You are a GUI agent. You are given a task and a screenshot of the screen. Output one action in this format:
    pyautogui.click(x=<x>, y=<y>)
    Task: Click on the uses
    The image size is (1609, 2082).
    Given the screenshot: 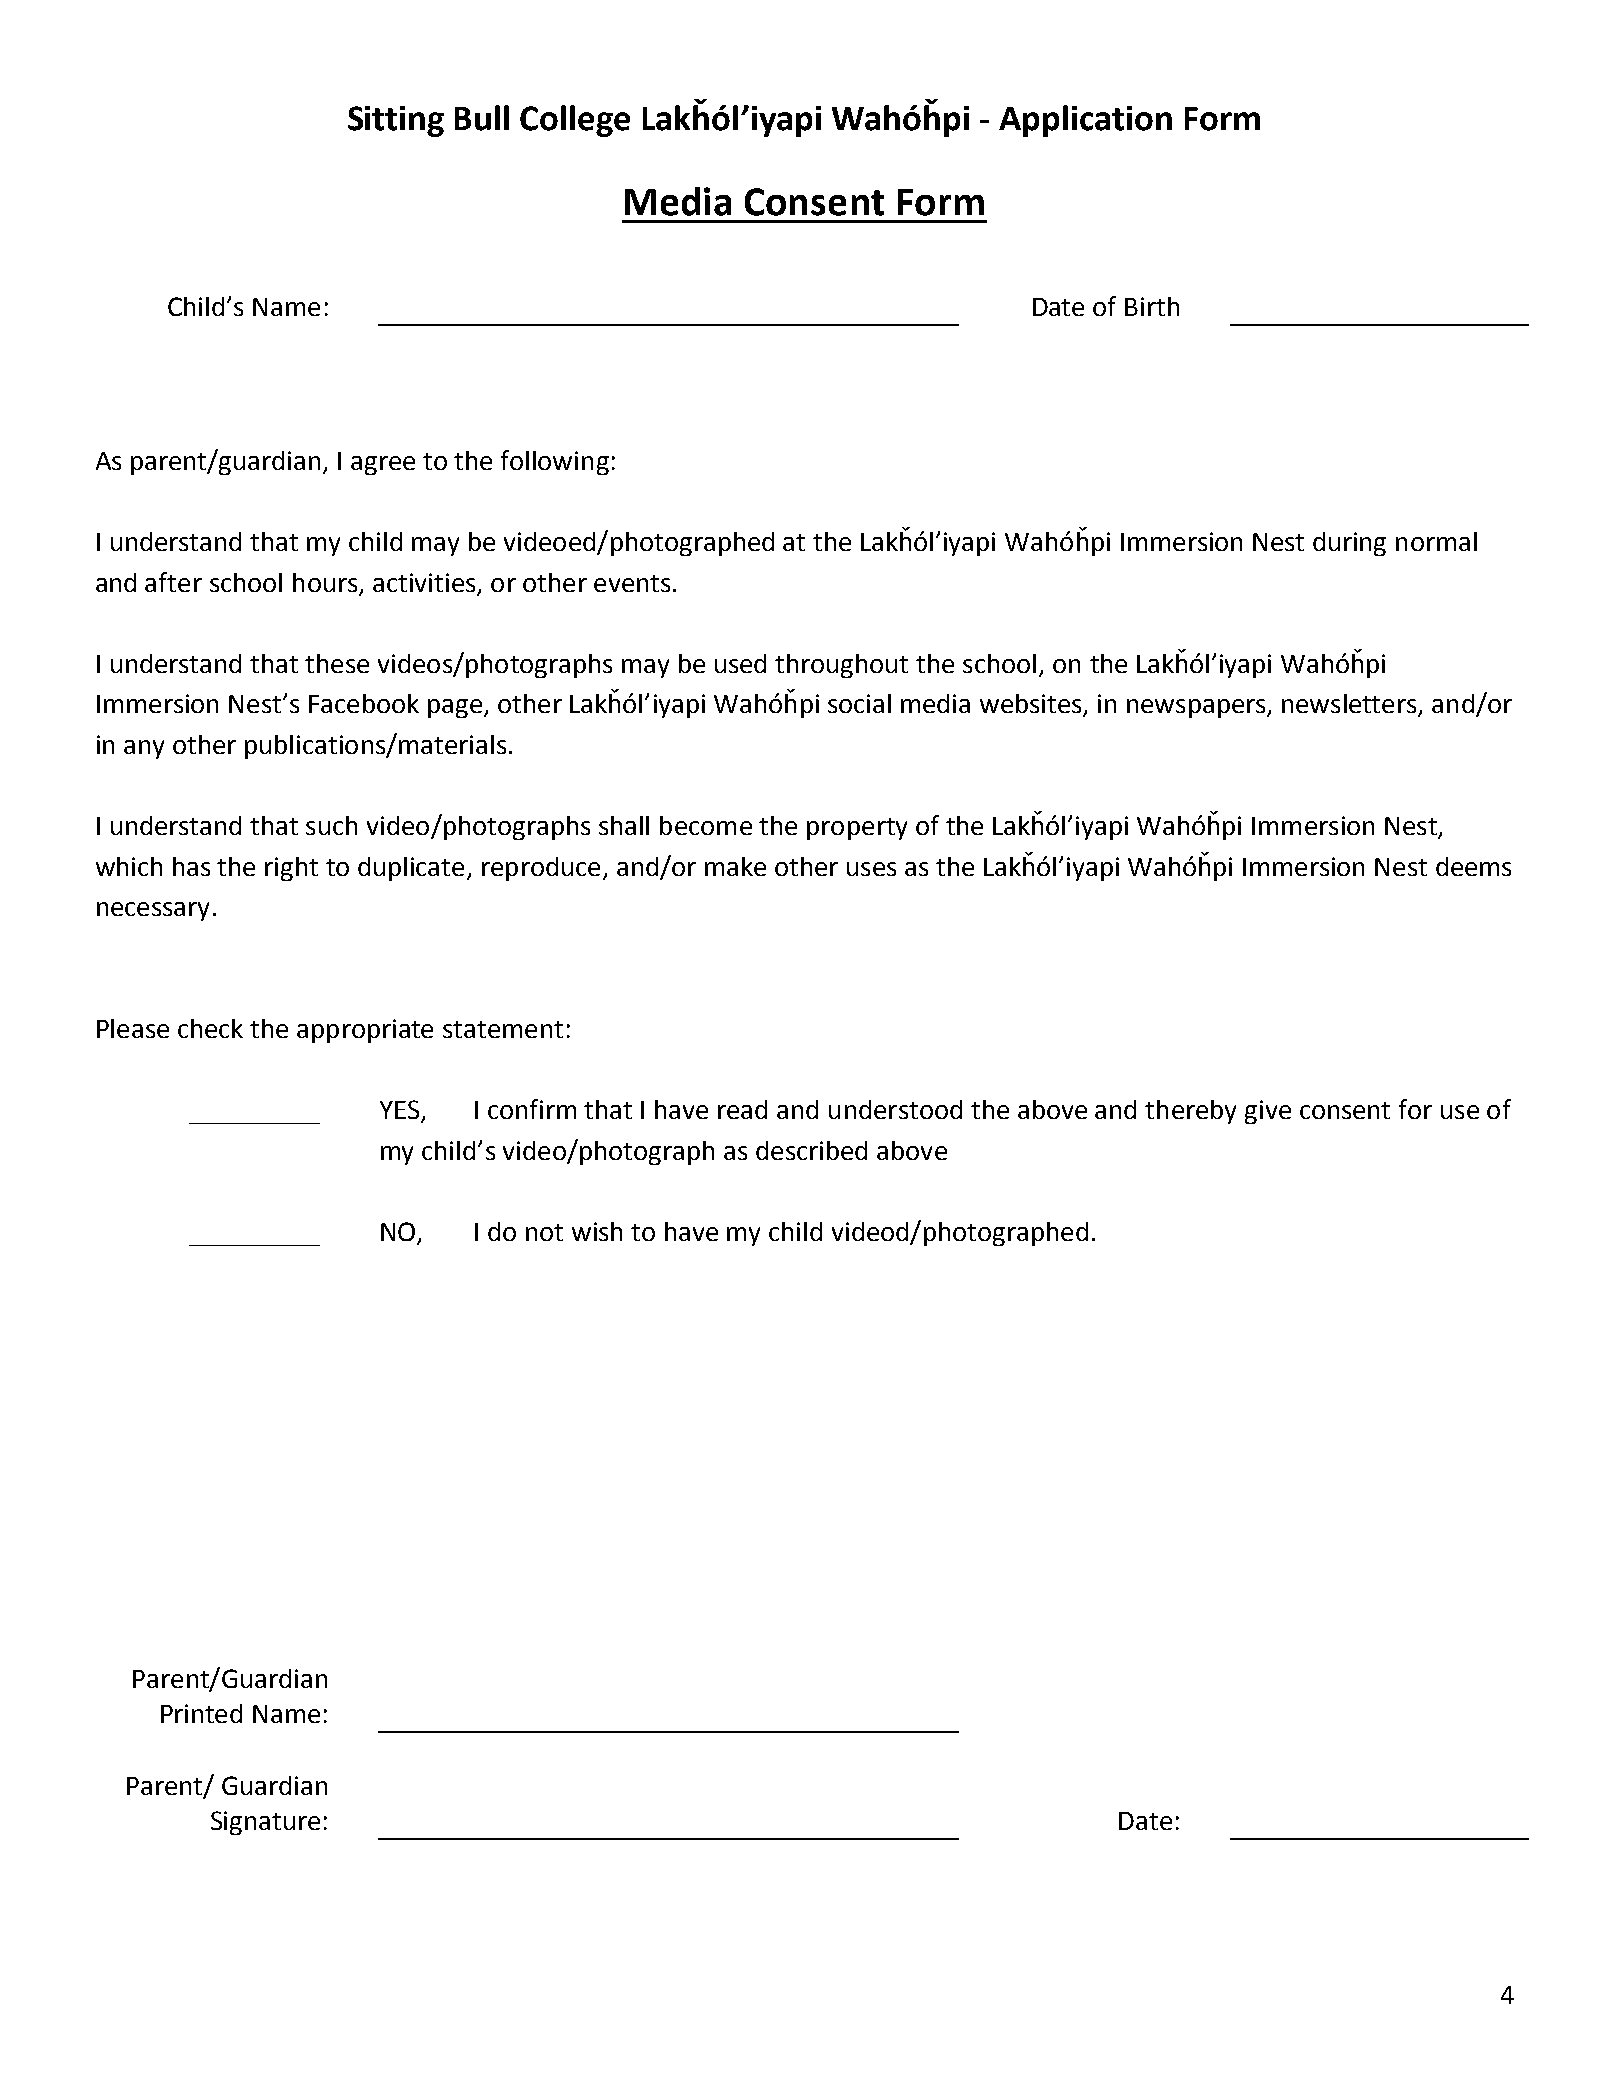 What is the action you would take?
    pyautogui.click(x=871, y=869)
